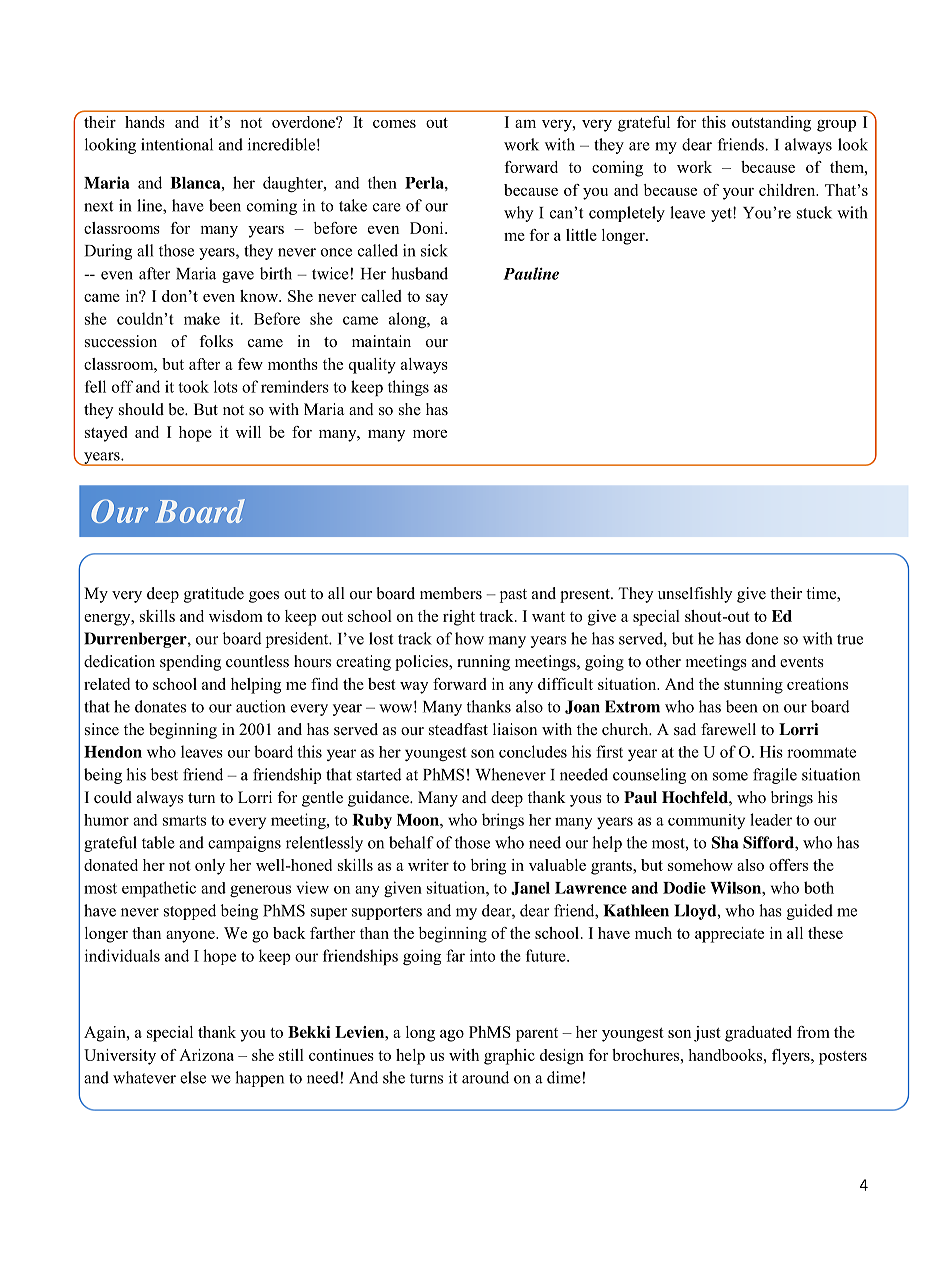 The width and height of the screenshot is (952, 1272). What do you see at coordinates (206, 1055) in the screenshot?
I see `Arizona` at bounding box center [206, 1055].
